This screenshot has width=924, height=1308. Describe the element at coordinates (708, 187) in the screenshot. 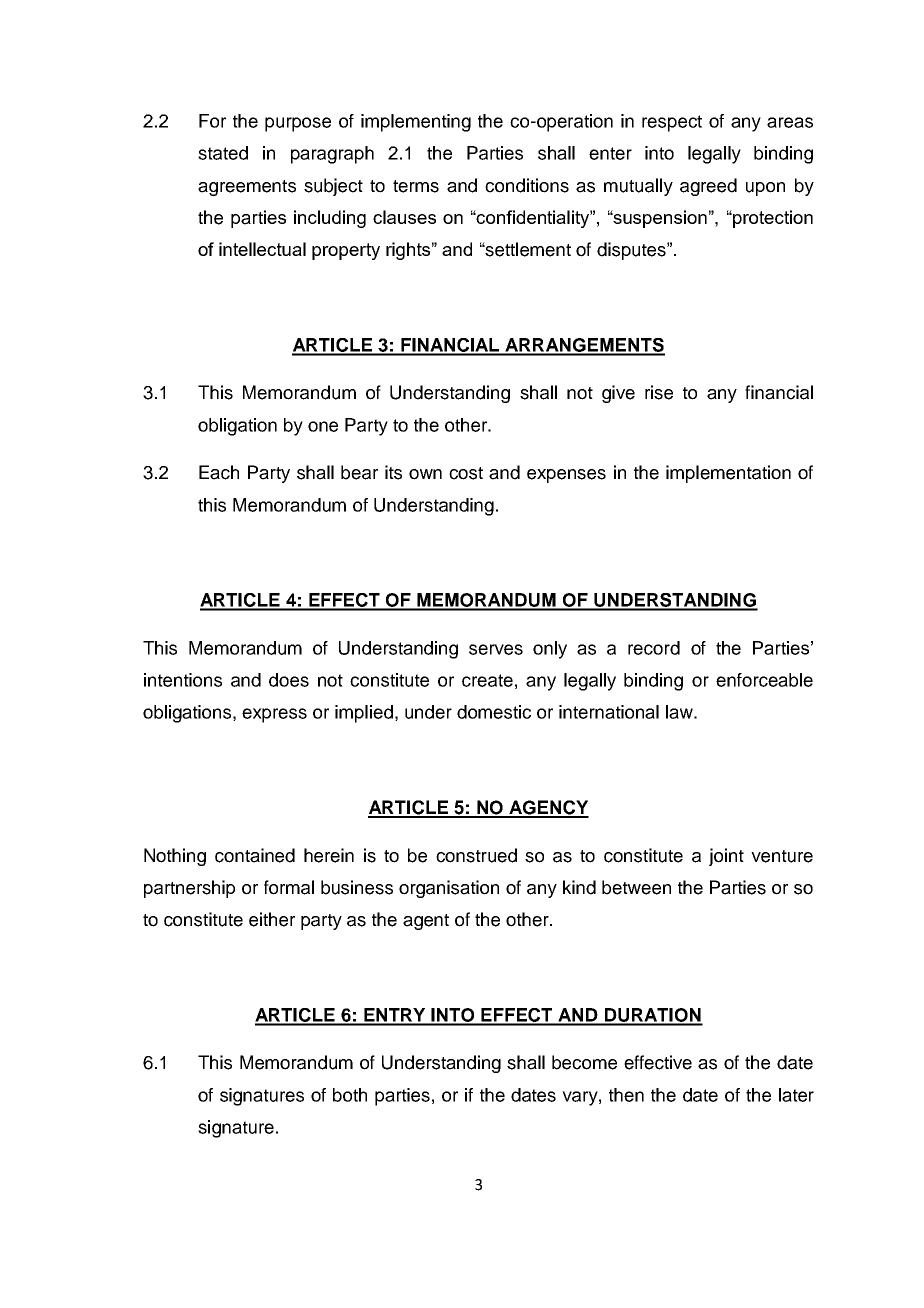

I see `agreed` at that location.
